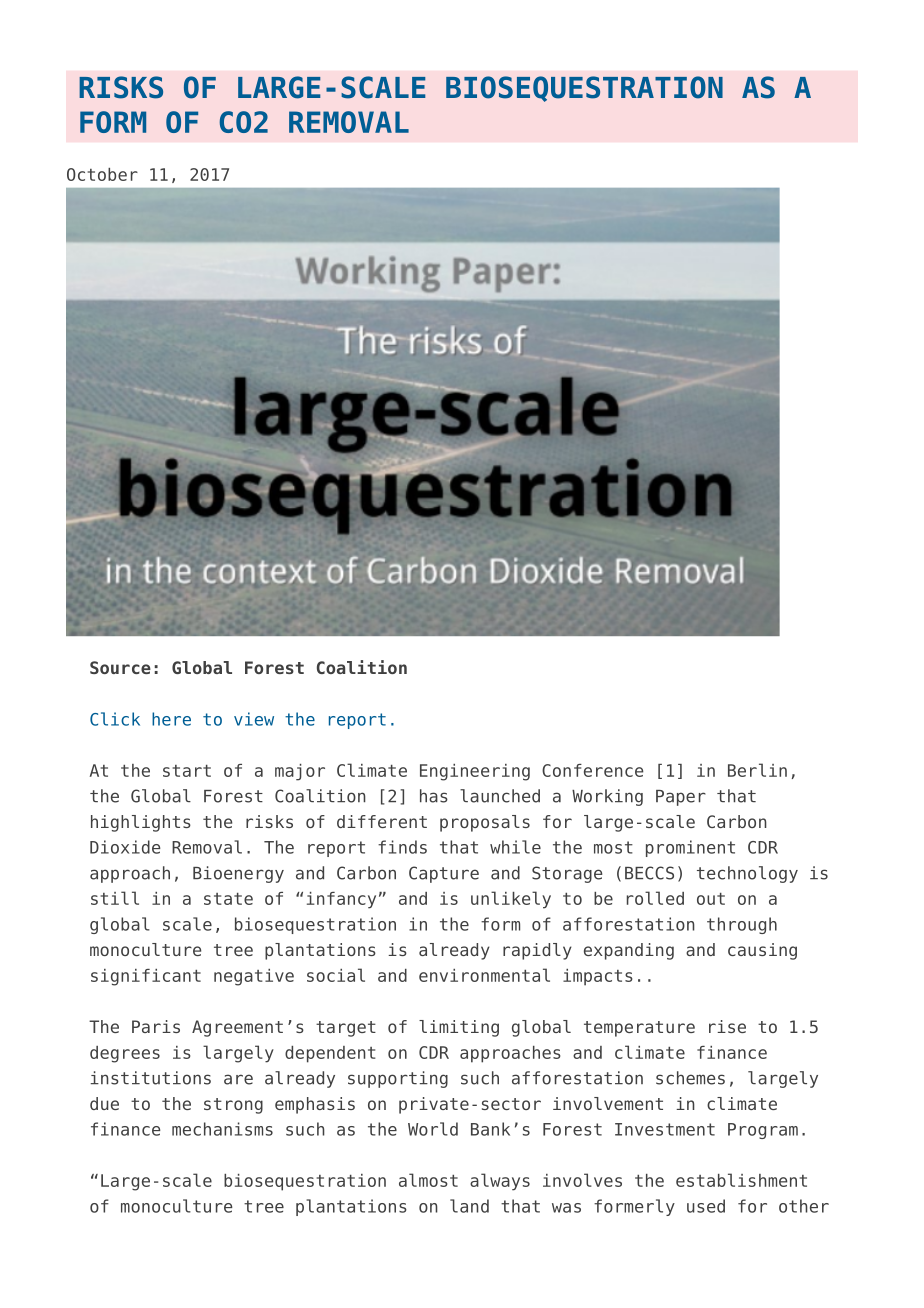 Image resolution: width=924 pixels, height=1308 pixels. I want to click on October, so click(102, 174).
